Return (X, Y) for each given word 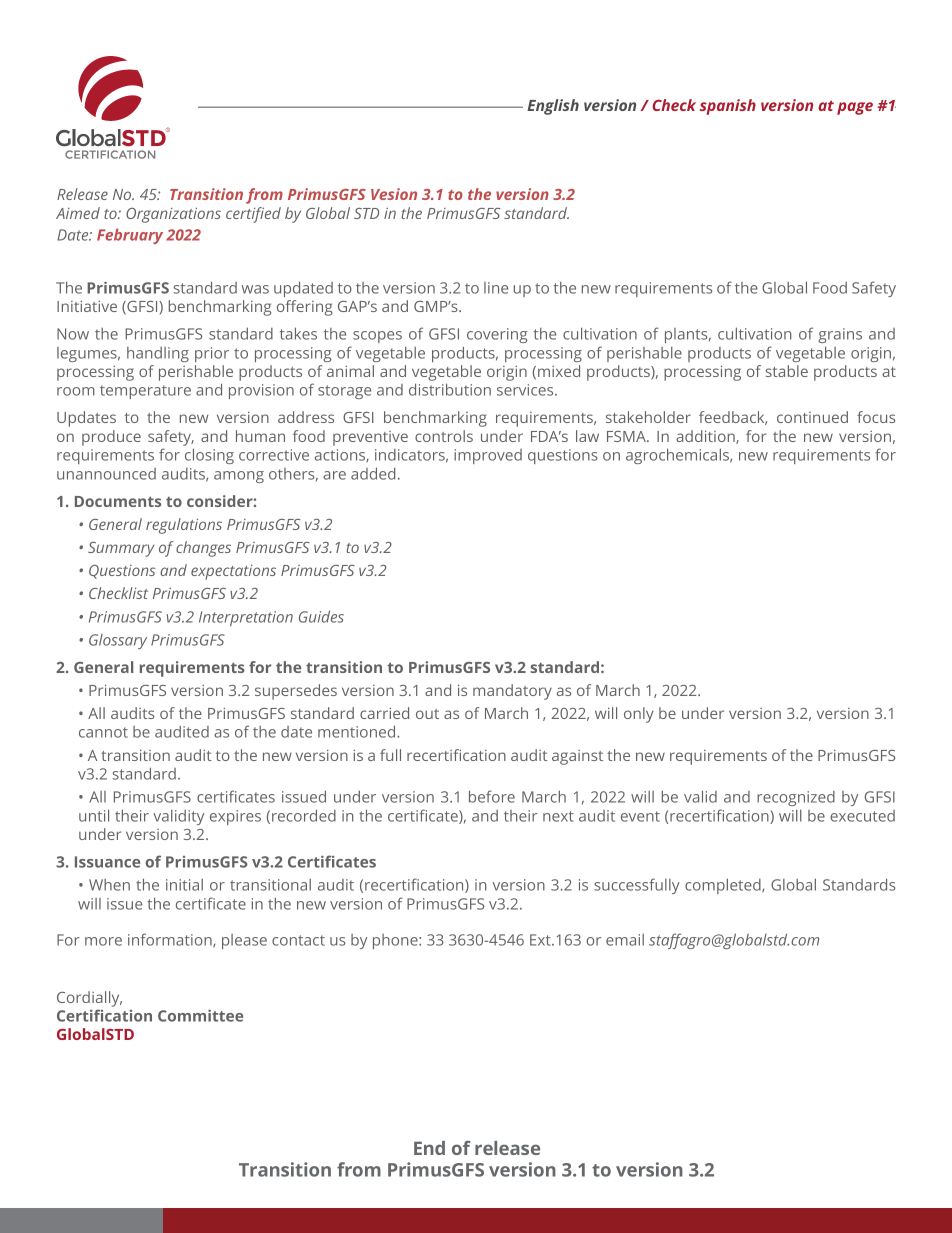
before (492, 796)
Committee (200, 1016)
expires (235, 817)
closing (209, 456)
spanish (728, 107)
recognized (796, 798)
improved (488, 456)
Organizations (173, 215)
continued (812, 417)
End (429, 1148)
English (553, 107)
